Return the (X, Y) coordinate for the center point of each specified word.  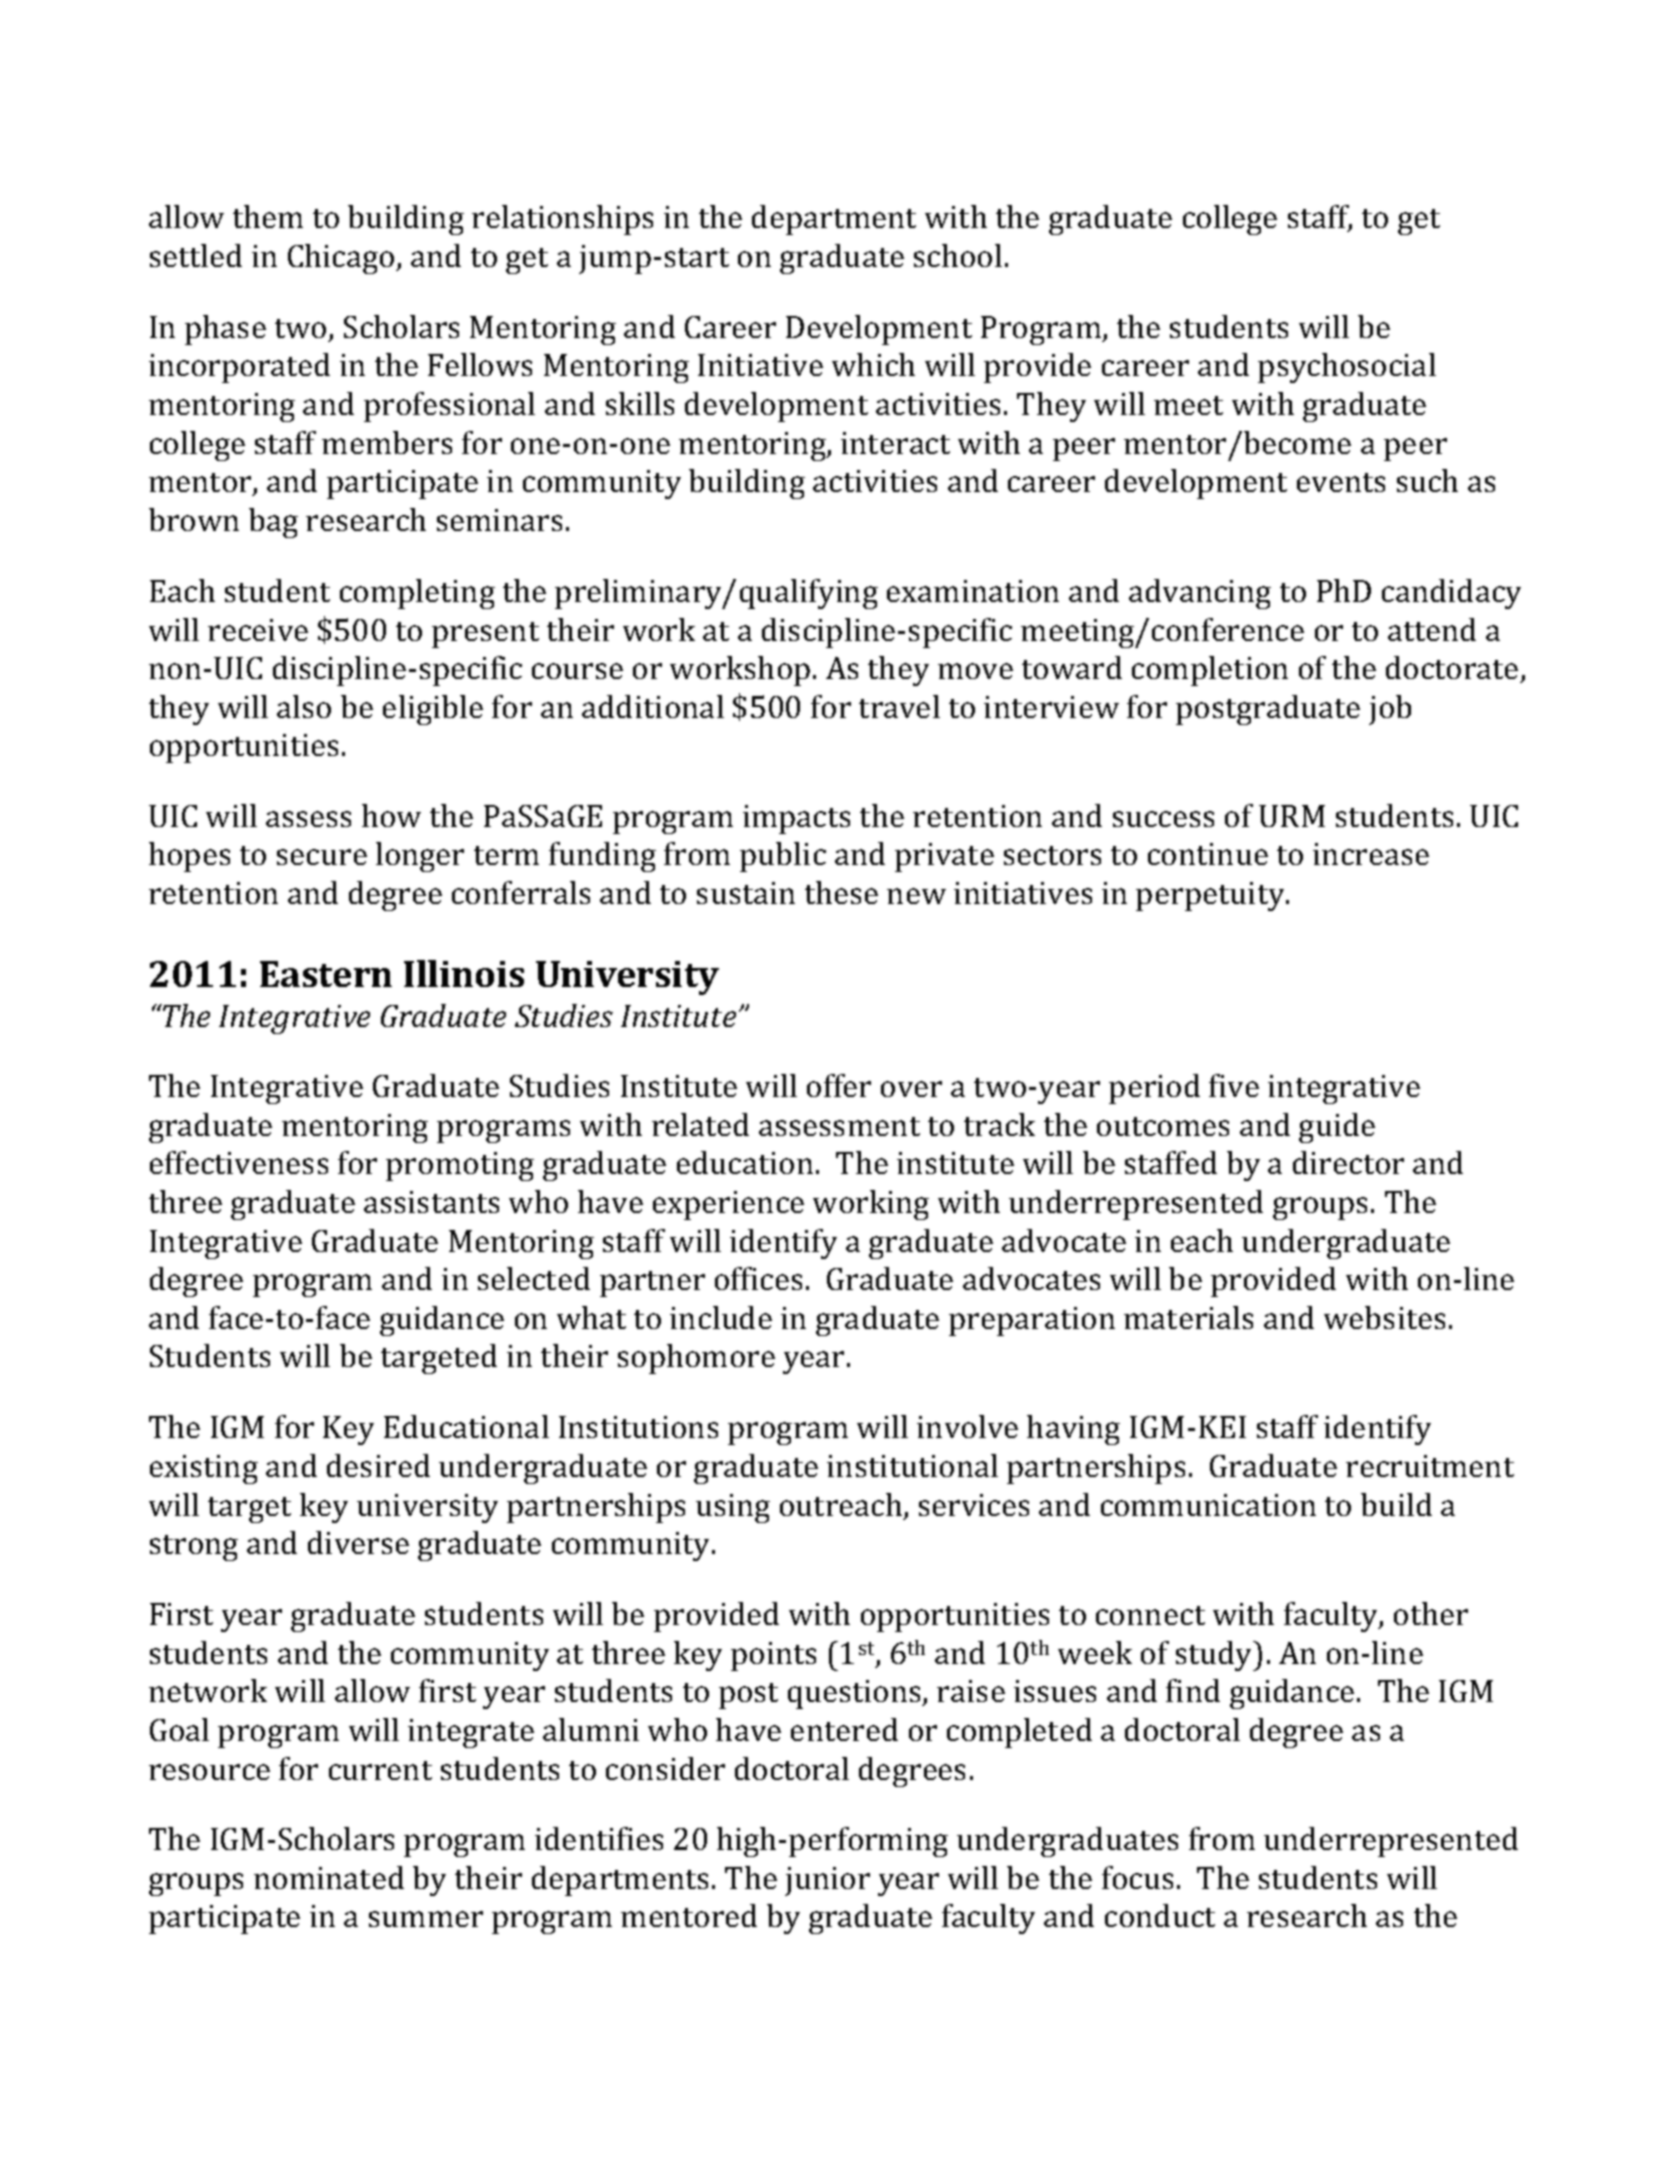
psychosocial (1347, 368)
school (958, 255)
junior (827, 1881)
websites (1384, 1317)
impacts (796, 819)
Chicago (342, 259)
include (721, 1317)
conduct (1160, 1915)
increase (1371, 854)
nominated (329, 1877)
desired (378, 1465)
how (391, 815)
